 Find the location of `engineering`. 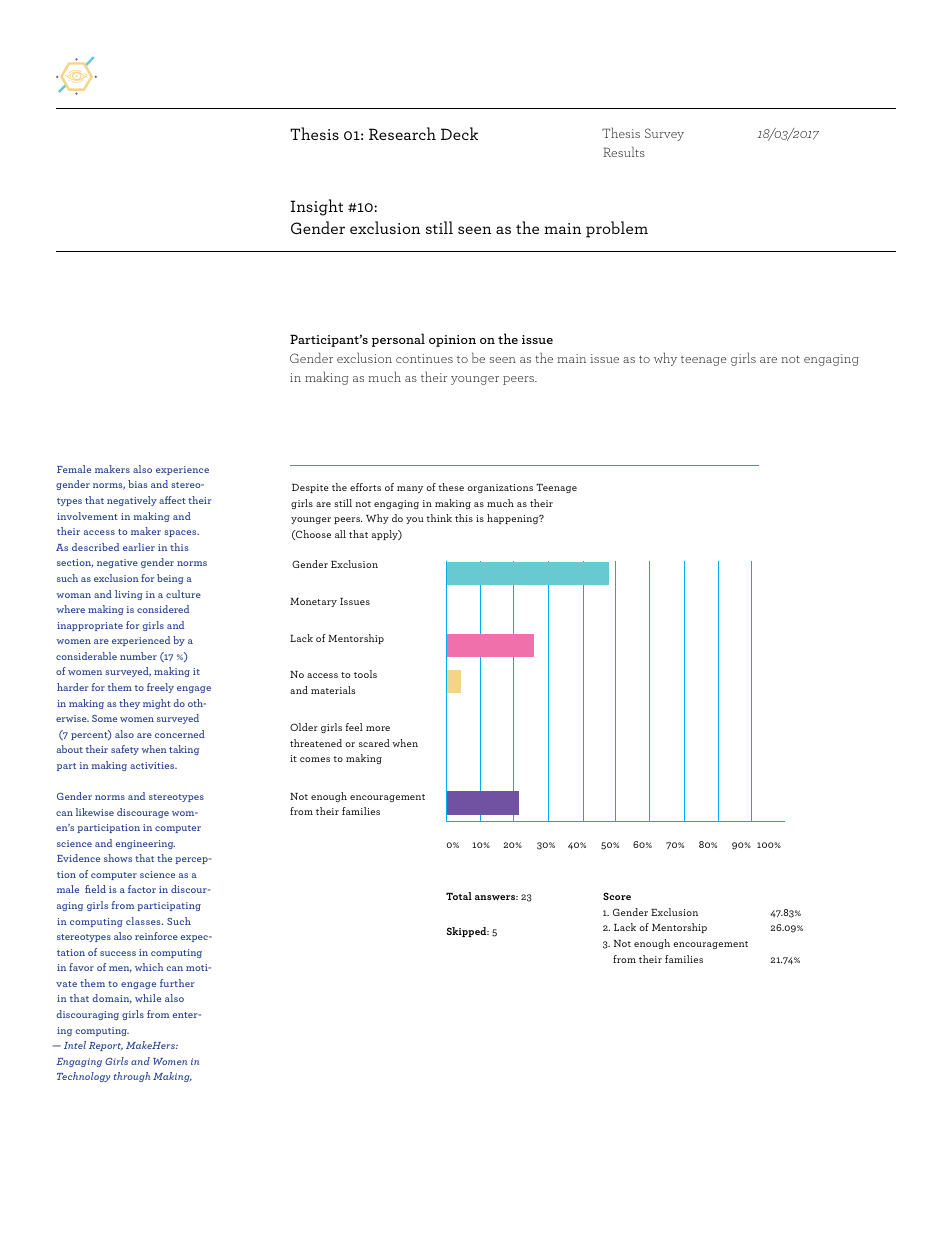

engineering is located at coordinates (145, 844).
